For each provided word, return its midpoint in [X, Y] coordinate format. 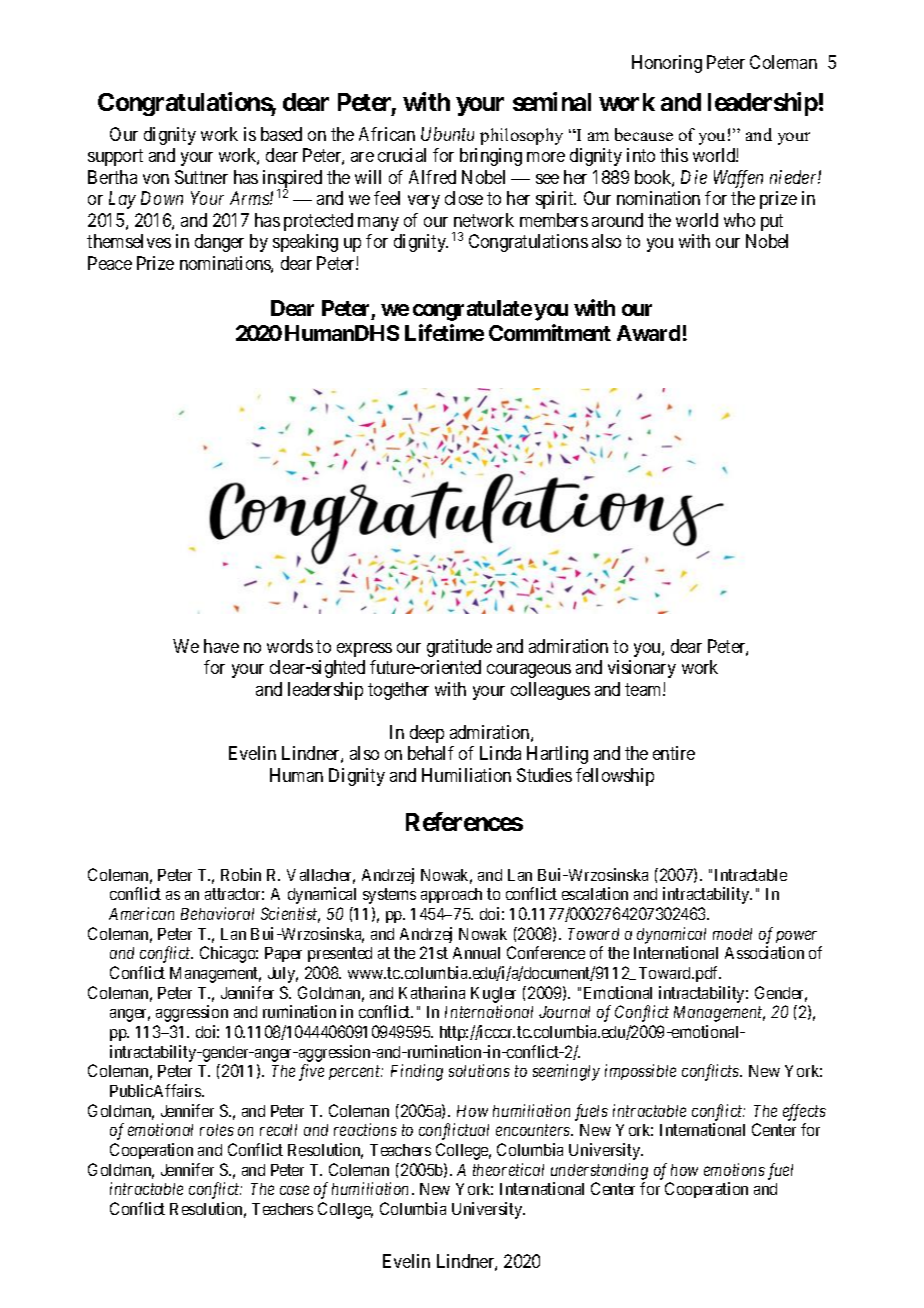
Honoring [667, 64]
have [221, 646]
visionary [642, 669]
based [281, 134]
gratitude [459, 648]
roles [217, 1130]
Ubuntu [447, 134]
